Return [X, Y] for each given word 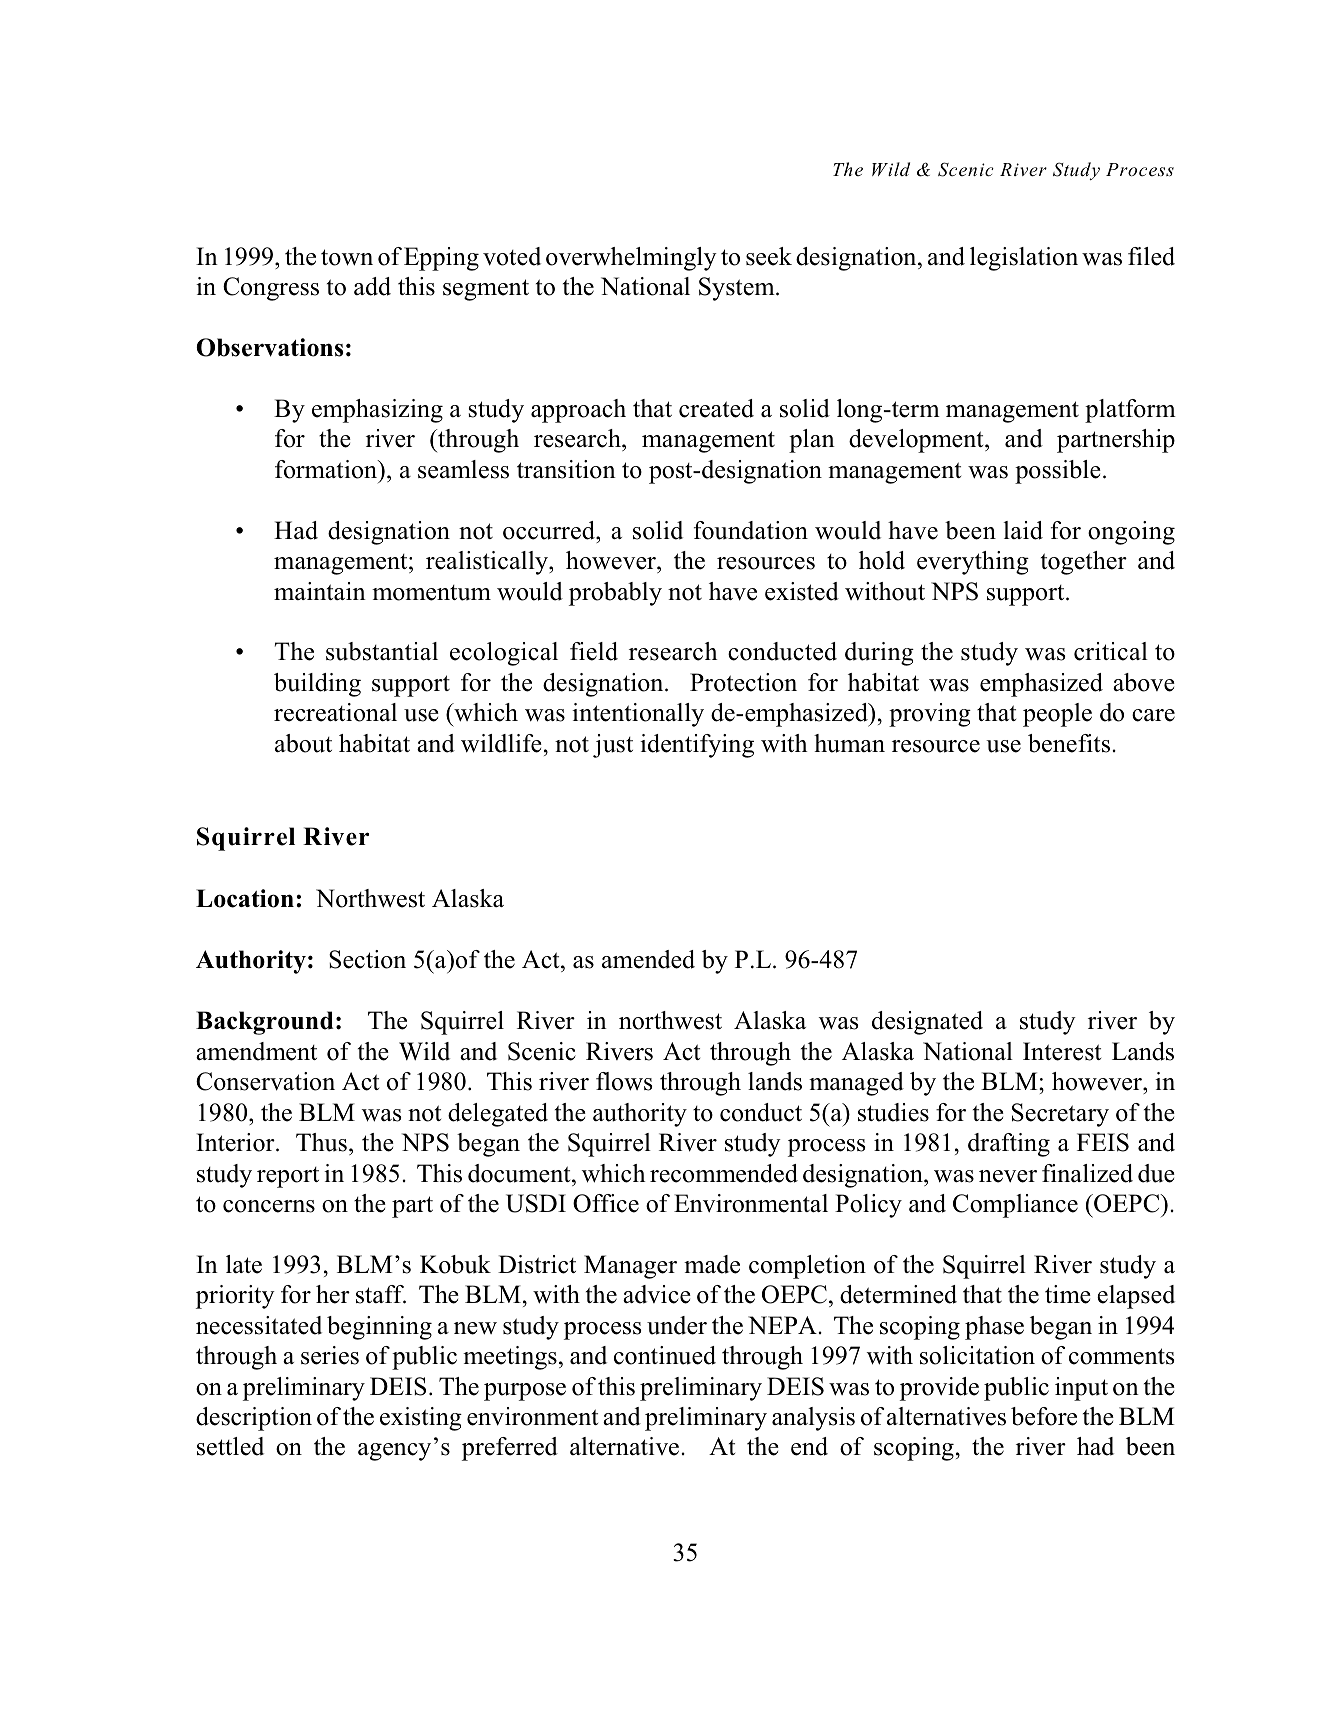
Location [245, 898]
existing [421, 1419]
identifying [697, 746]
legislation [1024, 259]
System [738, 289]
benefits [1070, 743]
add [372, 286]
